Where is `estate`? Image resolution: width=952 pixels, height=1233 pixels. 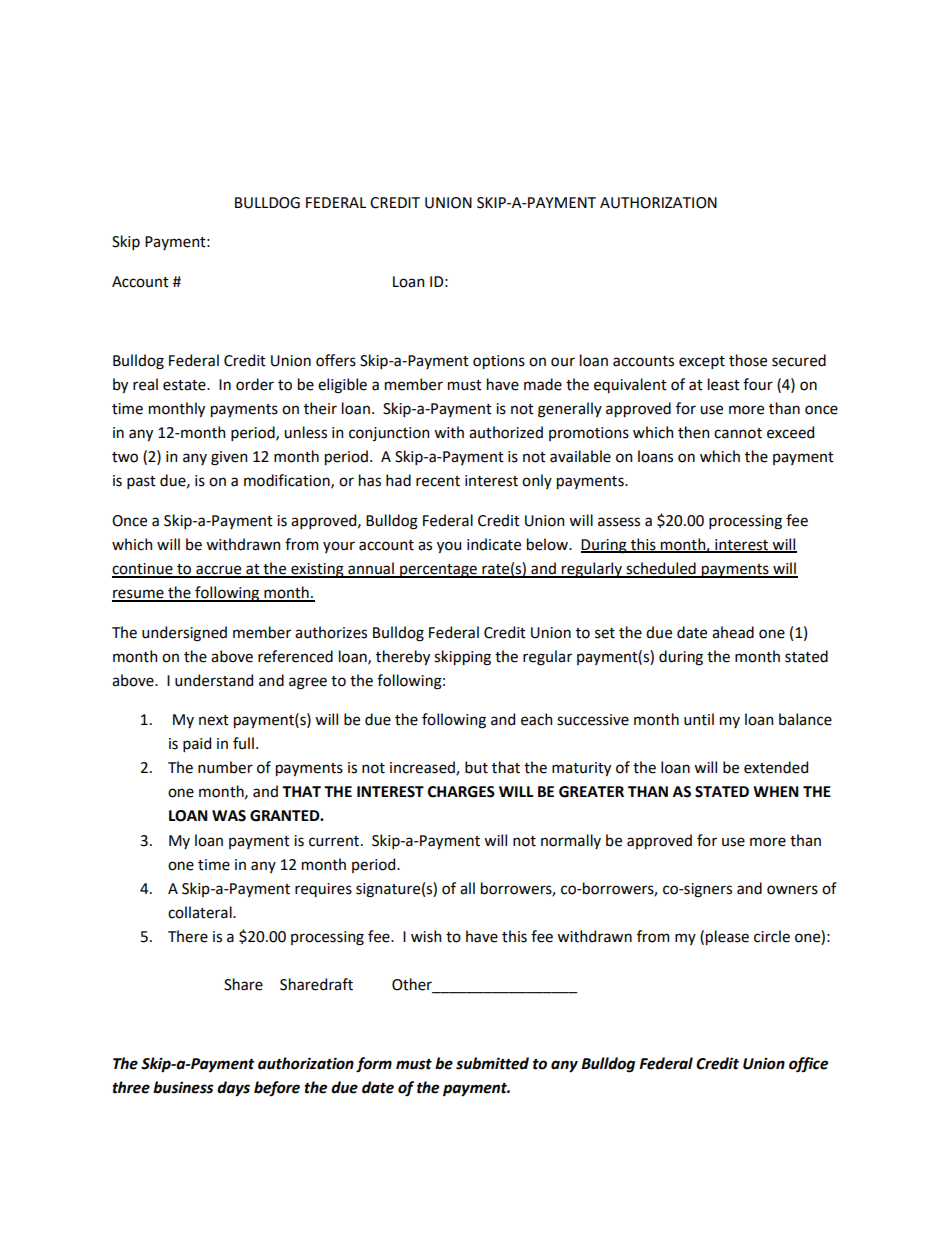
estate is located at coordinates (185, 385).
